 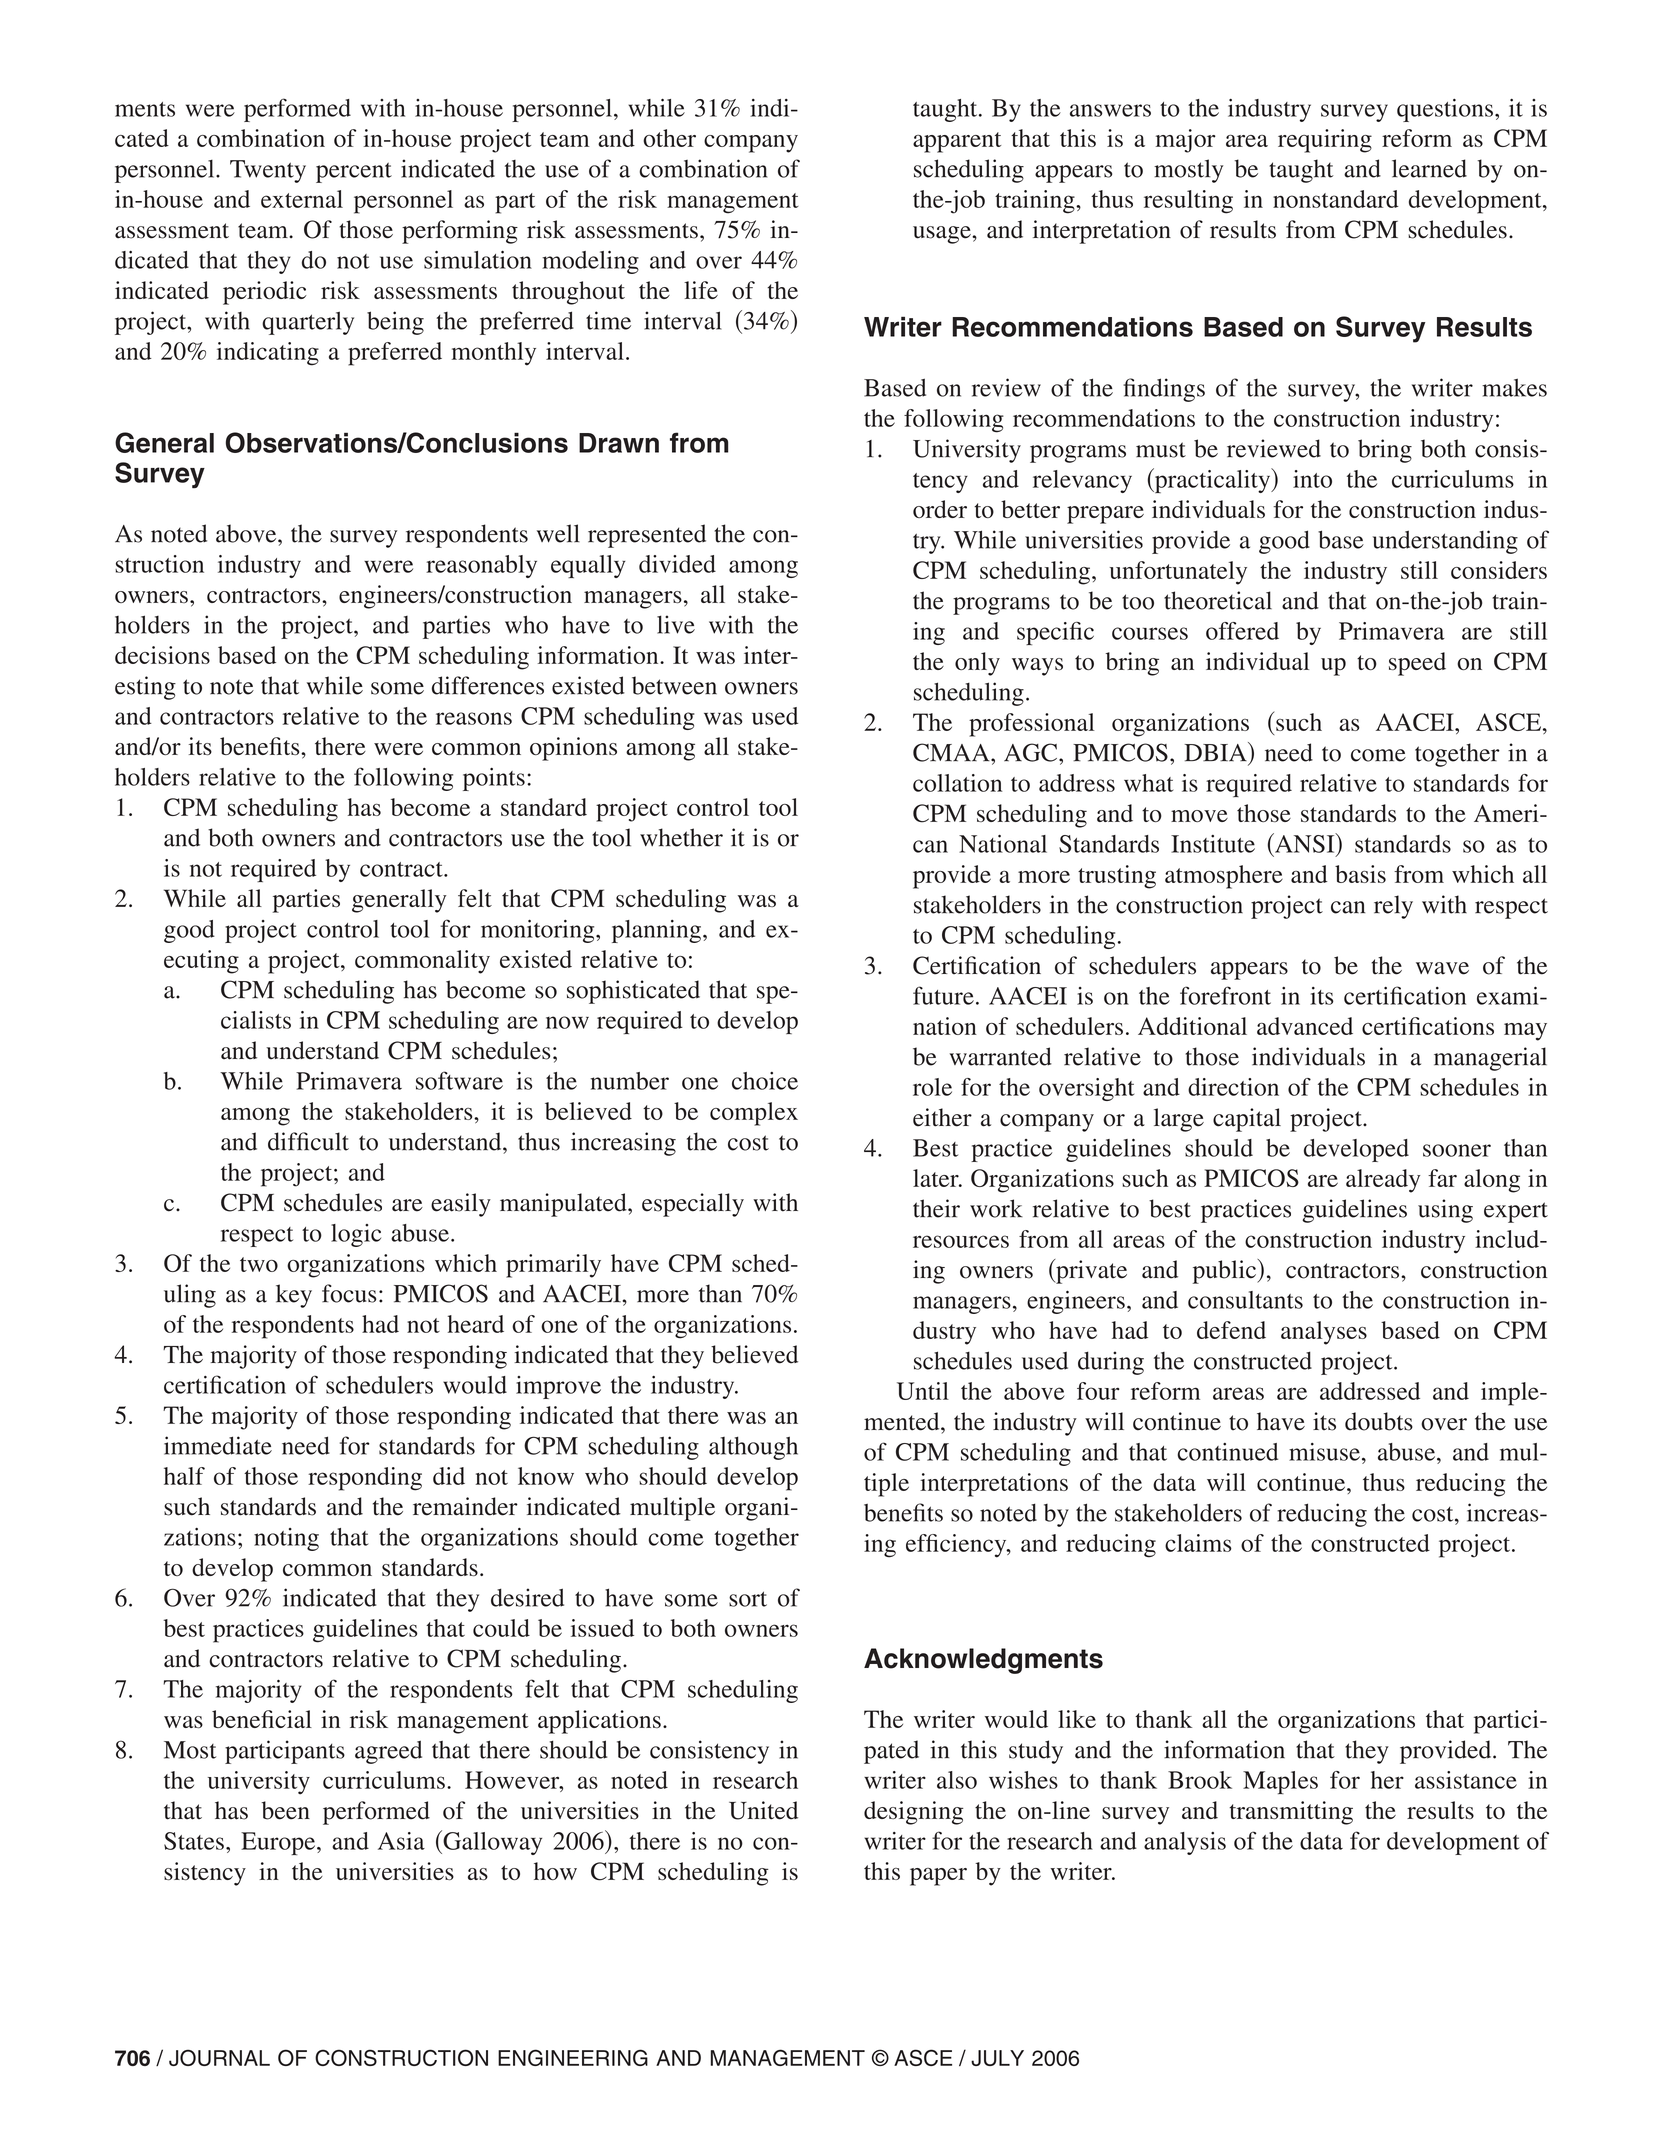 What do you see at coordinates (997, 2058) in the screenshot?
I see `JULY` at bounding box center [997, 2058].
